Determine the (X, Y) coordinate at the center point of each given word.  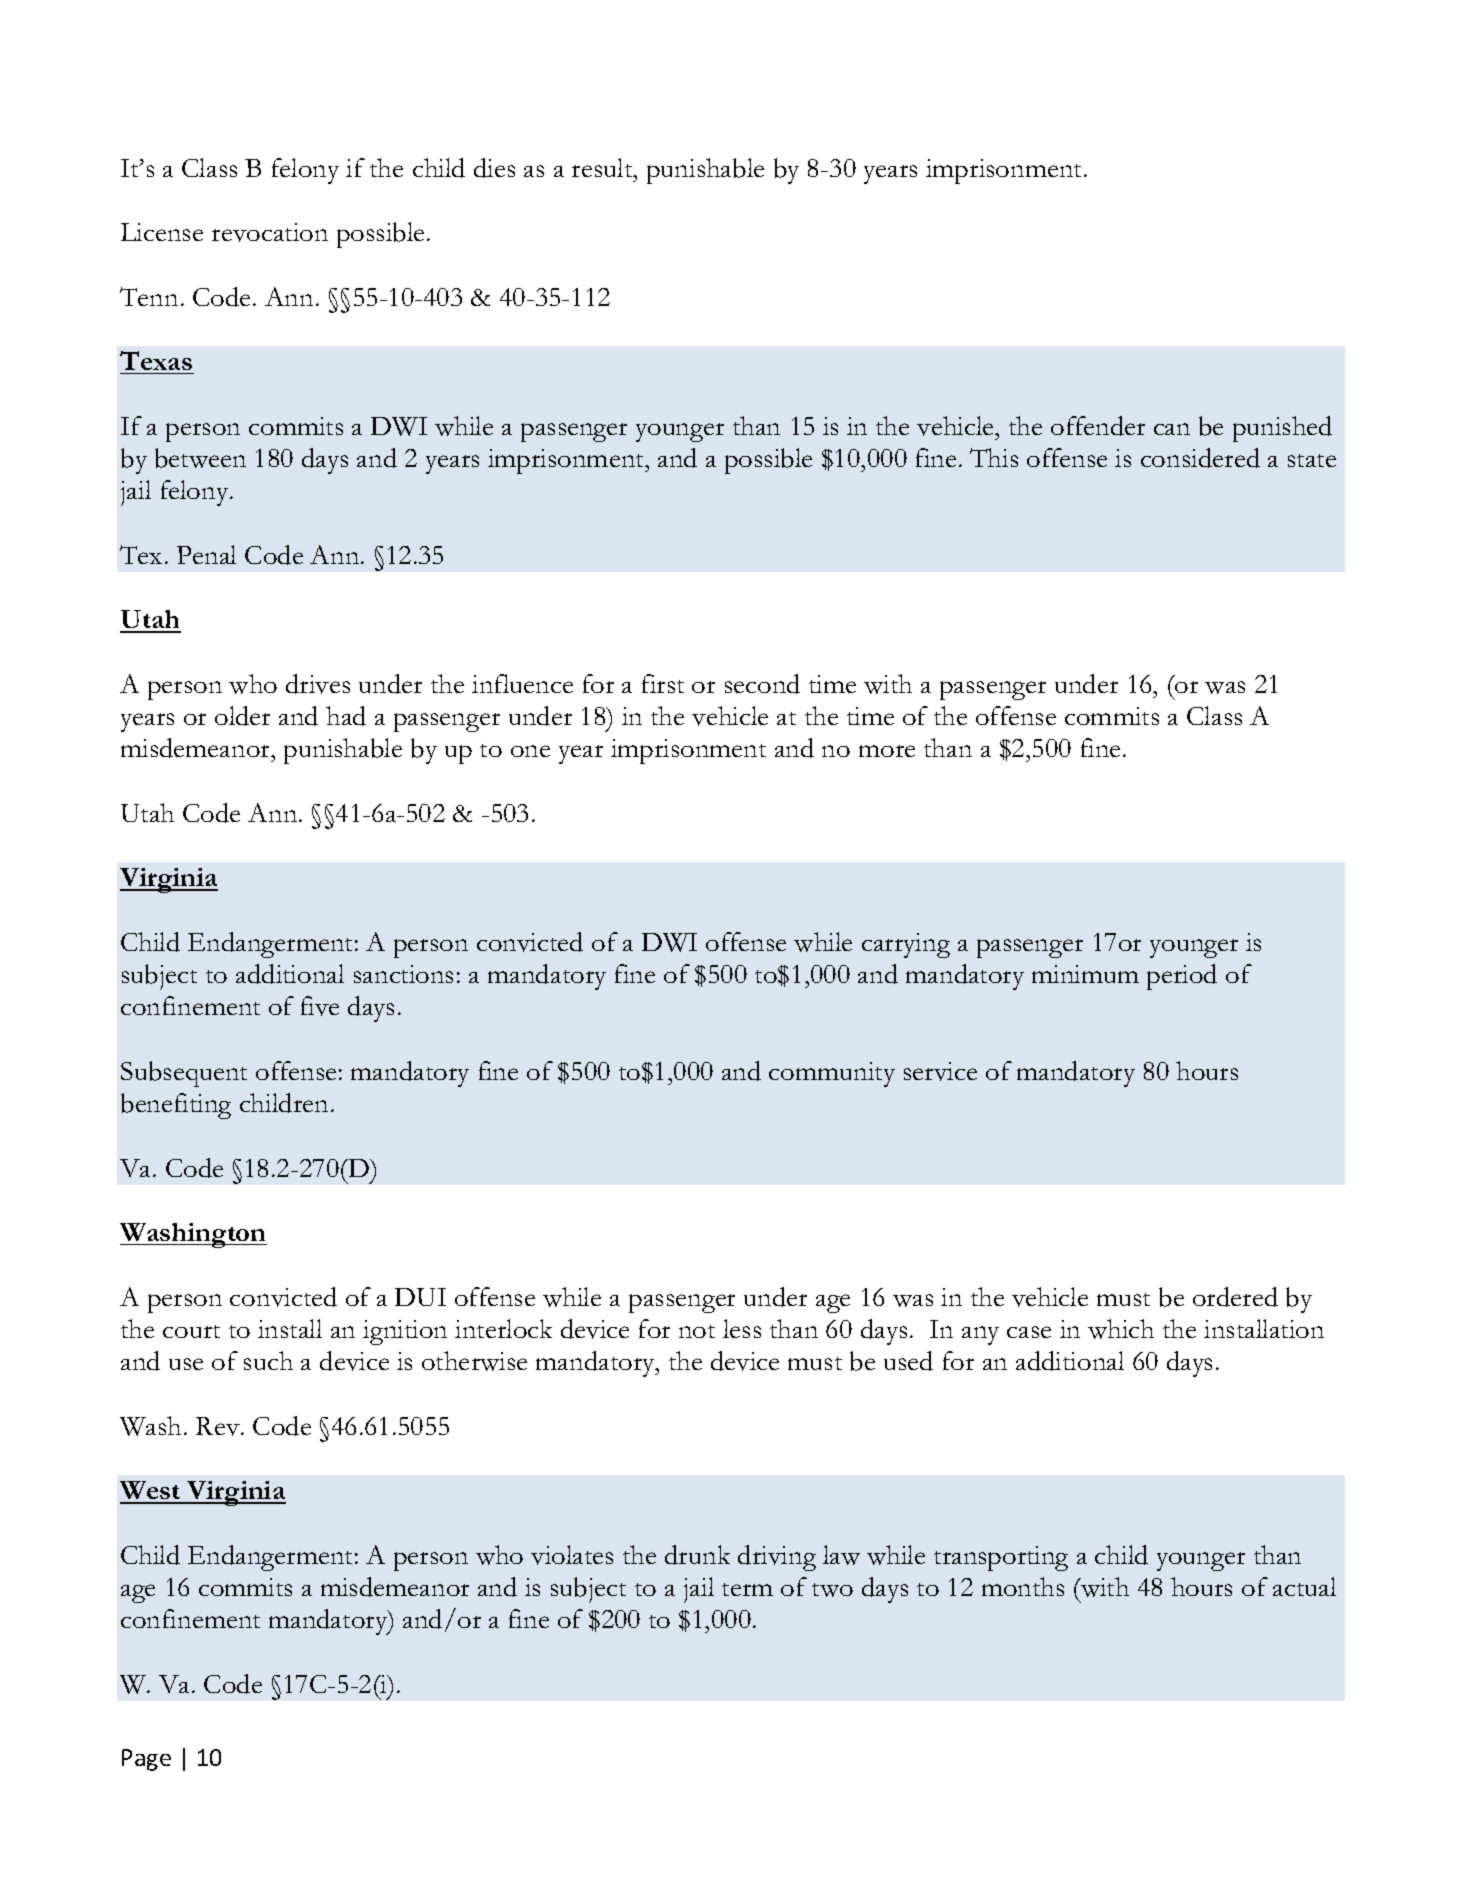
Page (146, 1760)
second (762, 684)
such (268, 1360)
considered (1200, 458)
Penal (206, 554)
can (1172, 429)
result (603, 167)
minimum (1085, 974)
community (832, 1074)
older (242, 716)
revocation (270, 232)
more (887, 751)
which (1121, 1329)
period (1182, 977)
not (697, 1331)
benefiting (176, 1106)
